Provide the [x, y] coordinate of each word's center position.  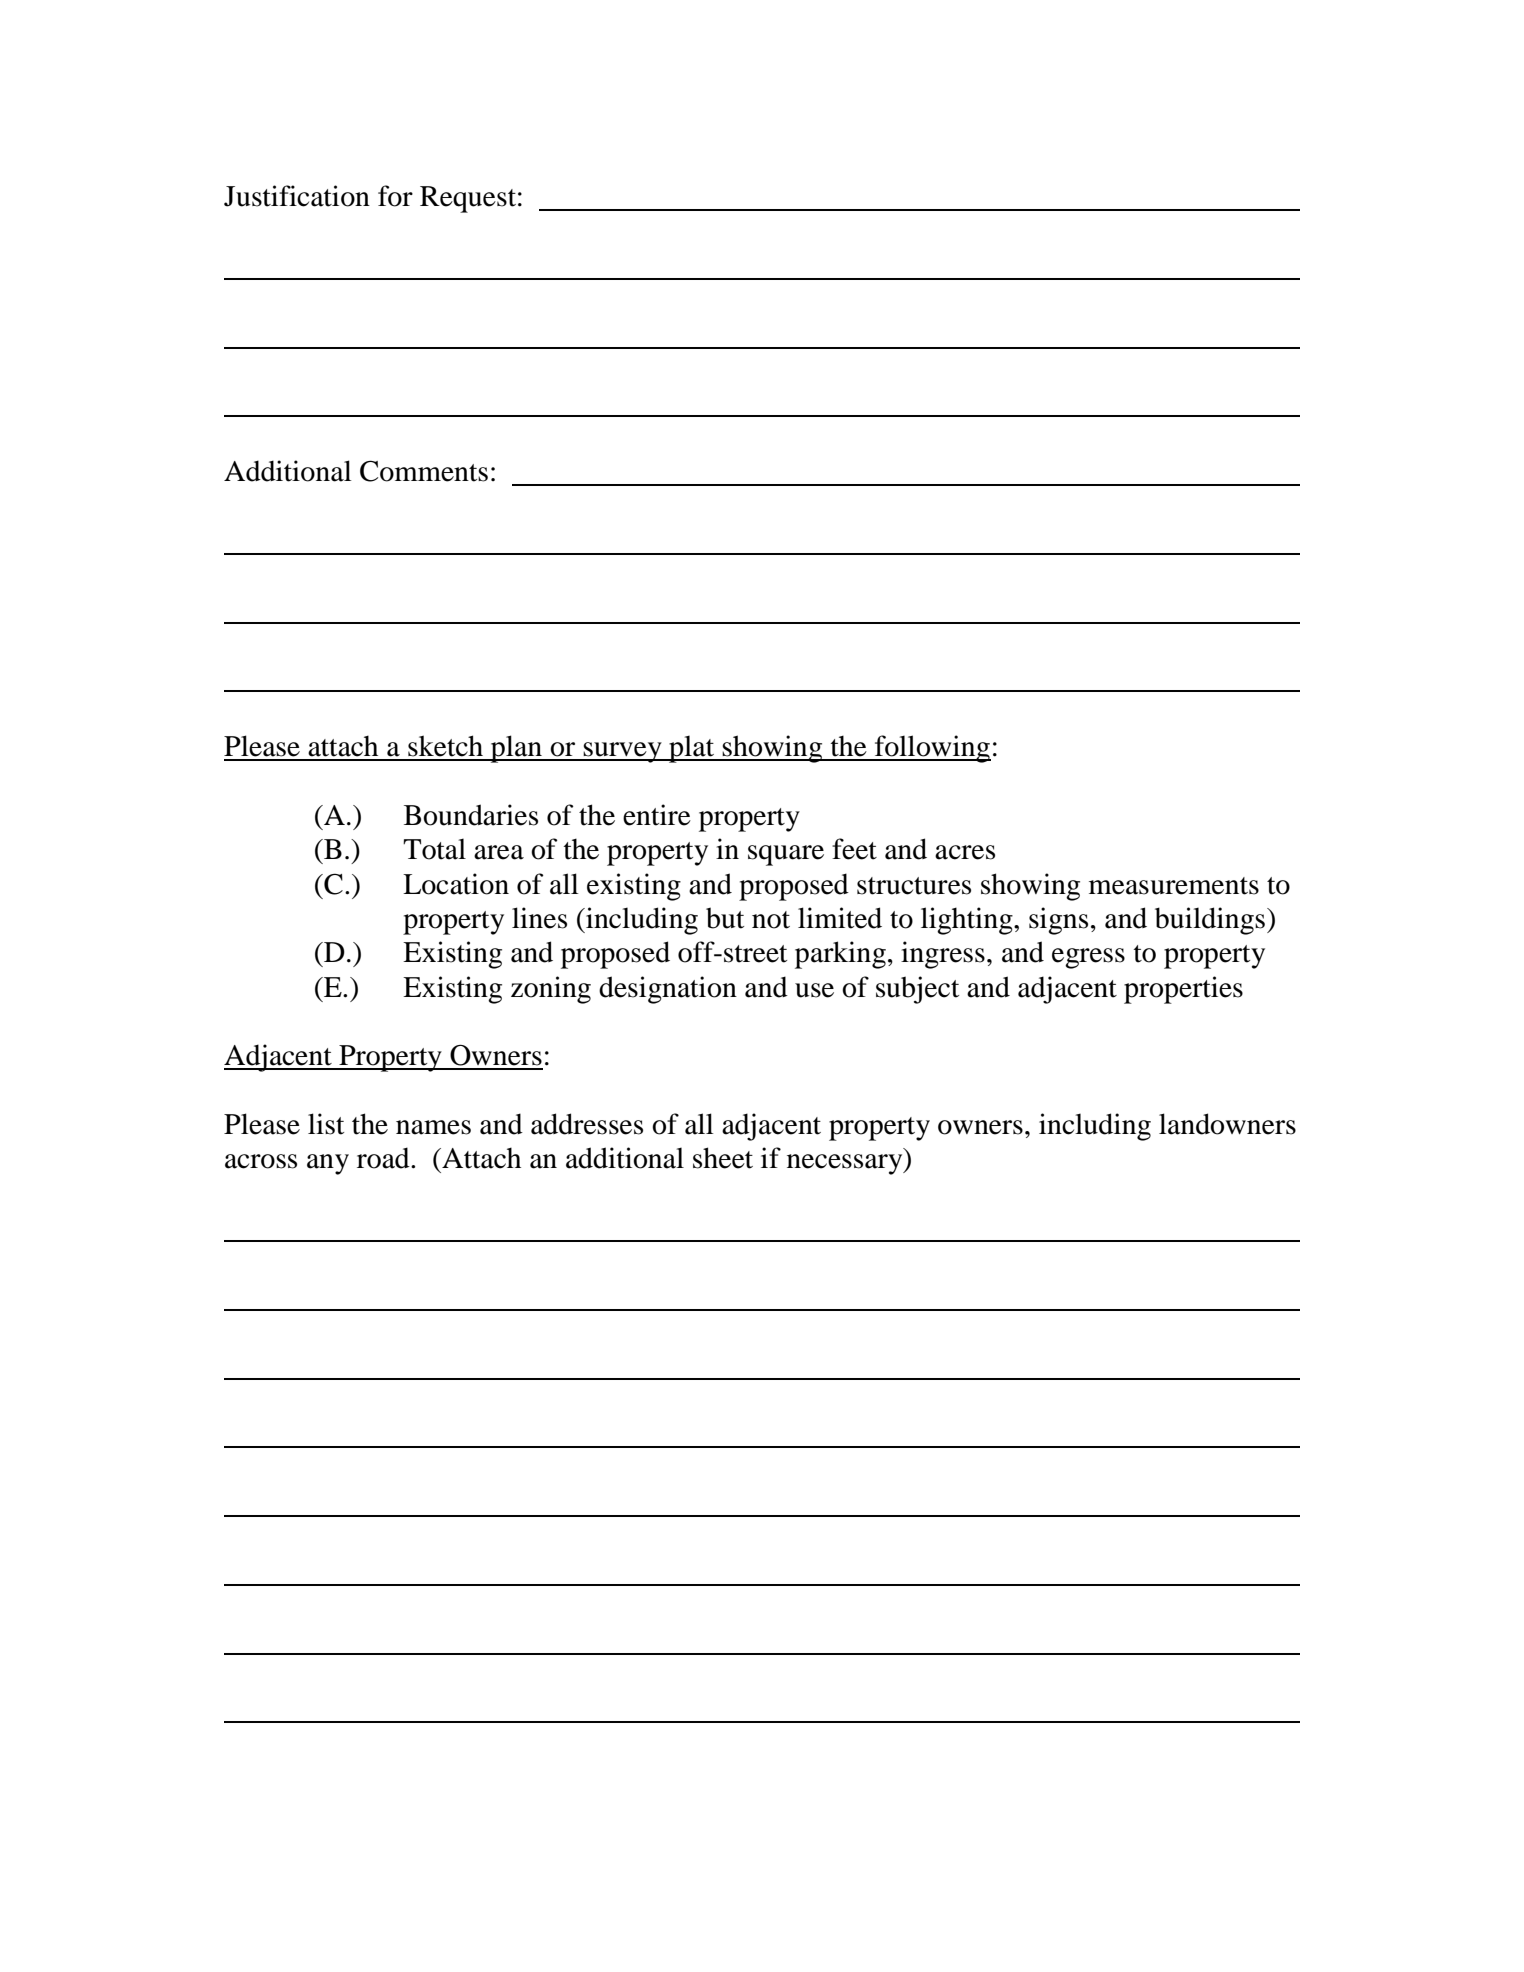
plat [692, 749]
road [384, 1158]
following [932, 749]
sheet [723, 1158]
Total [434, 849]
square [786, 855]
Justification [297, 196]
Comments [424, 471]
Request [468, 199]
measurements [1174, 886]
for [395, 196]
